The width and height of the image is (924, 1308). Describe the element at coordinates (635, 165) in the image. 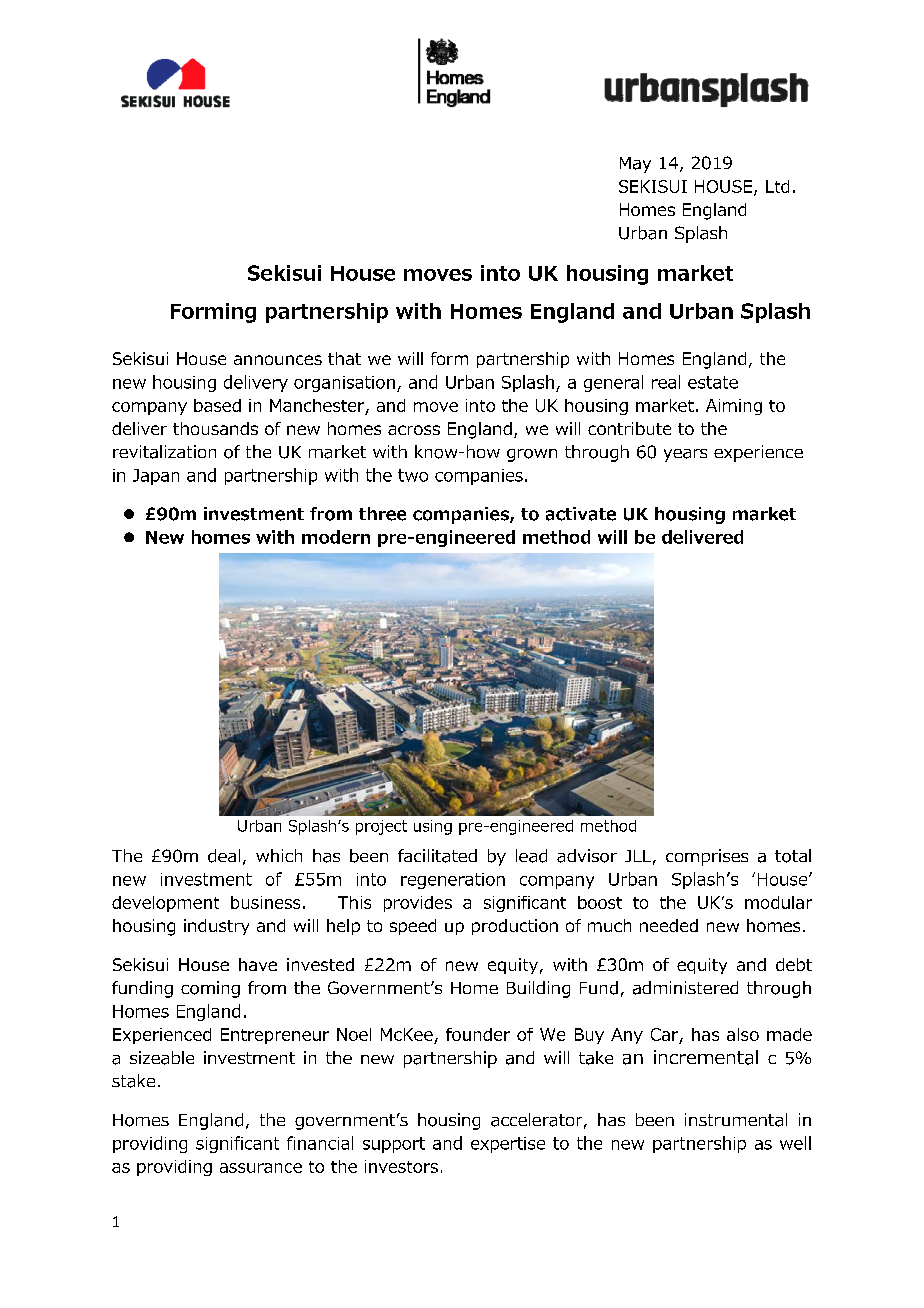

I see `May` at that location.
